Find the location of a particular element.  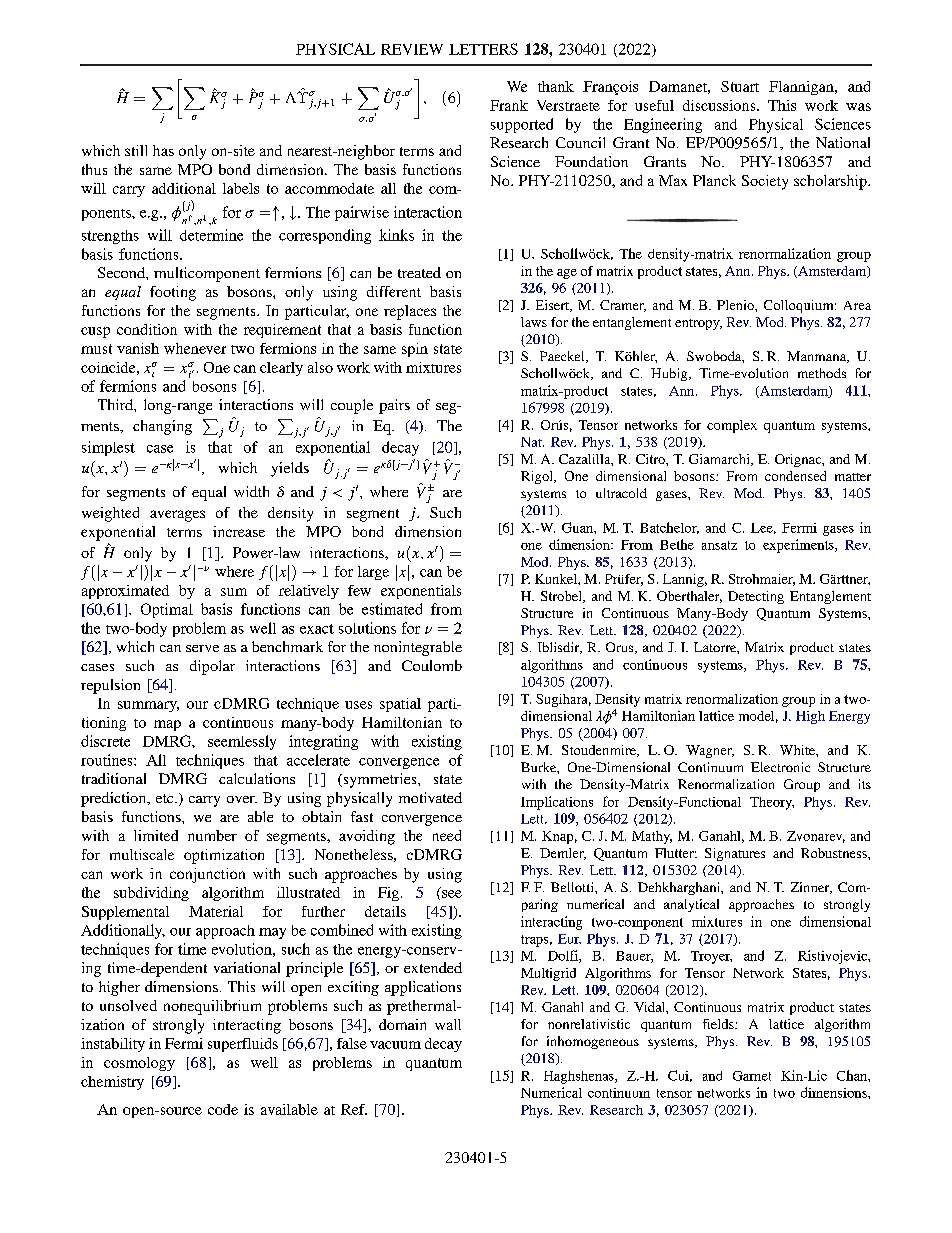

cosmology is located at coordinates (139, 1064).
